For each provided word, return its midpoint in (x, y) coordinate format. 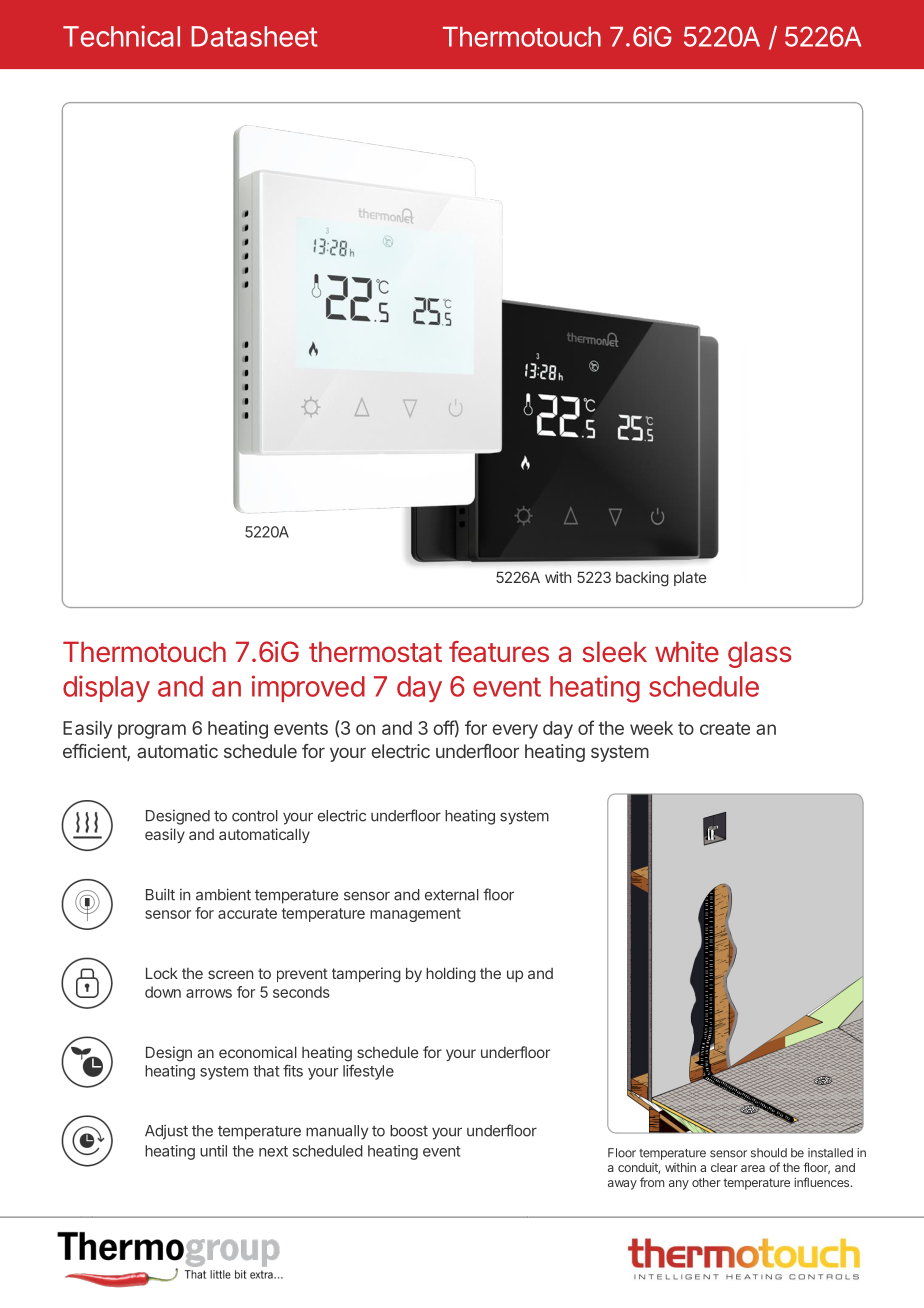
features (499, 652)
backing (642, 579)
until (213, 1151)
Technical (121, 36)
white (687, 651)
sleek (614, 651)
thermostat (375, 652)
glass (760, 654)
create (725, 728)
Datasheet (255, 36)
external (452, 895)
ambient (223, 894)
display (106, 688)
